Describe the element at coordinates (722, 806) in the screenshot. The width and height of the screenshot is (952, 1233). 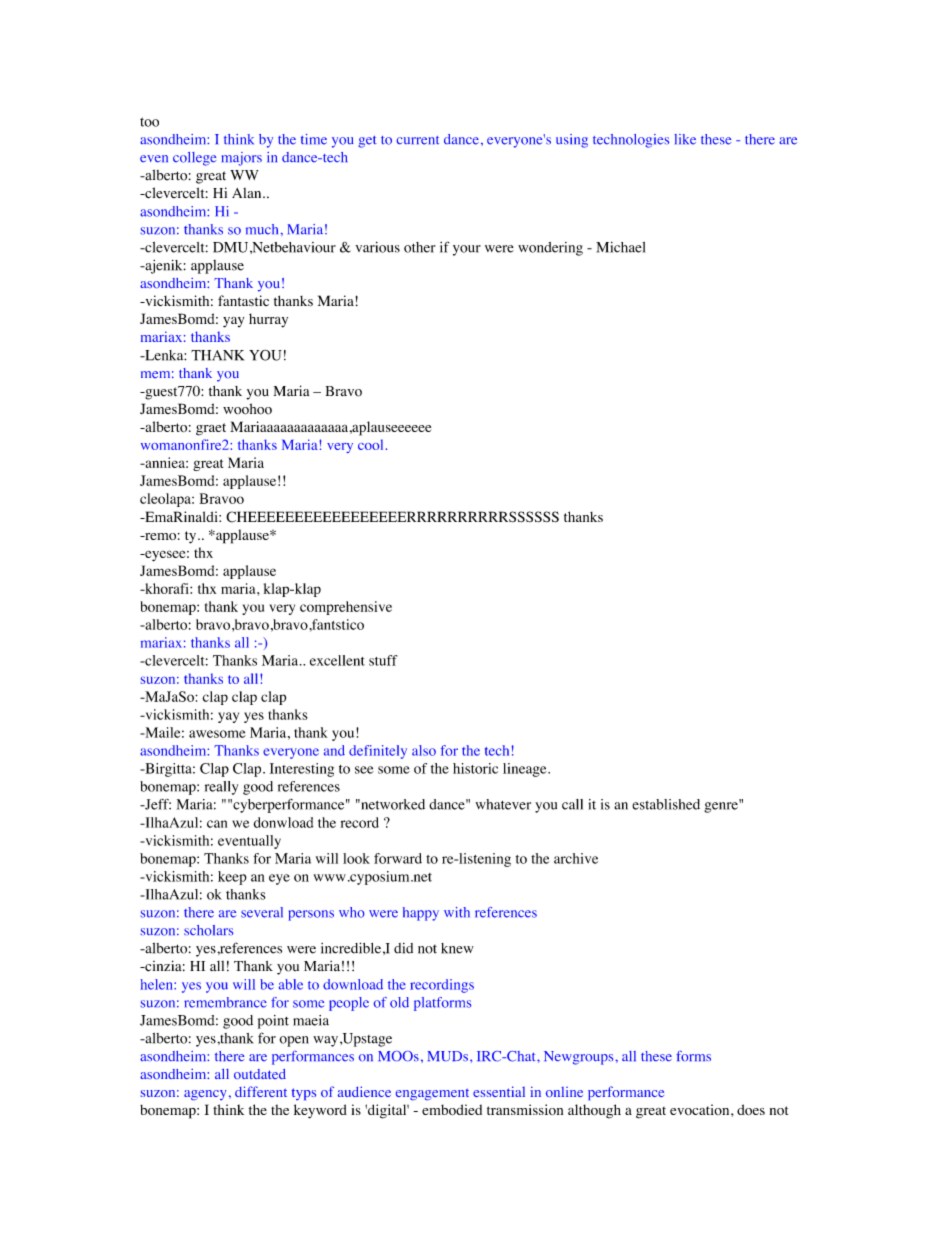
I see `genre` at that location.
